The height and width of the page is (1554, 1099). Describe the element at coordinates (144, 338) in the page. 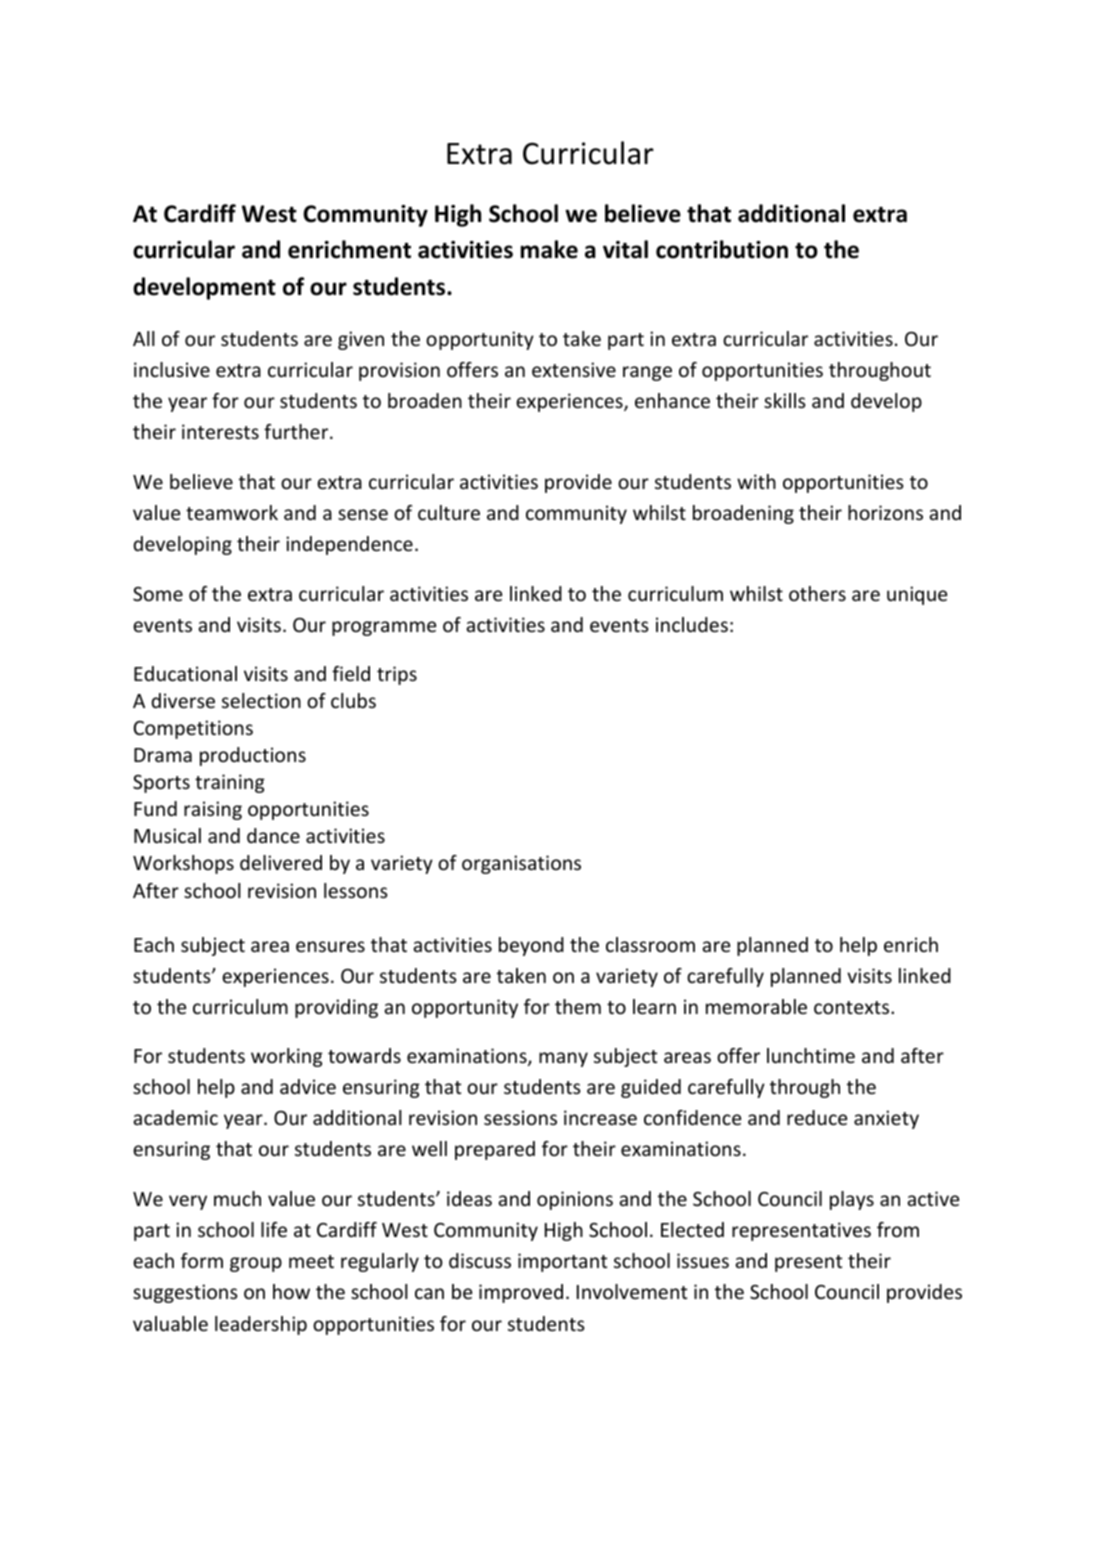

I see `All` at that location.
